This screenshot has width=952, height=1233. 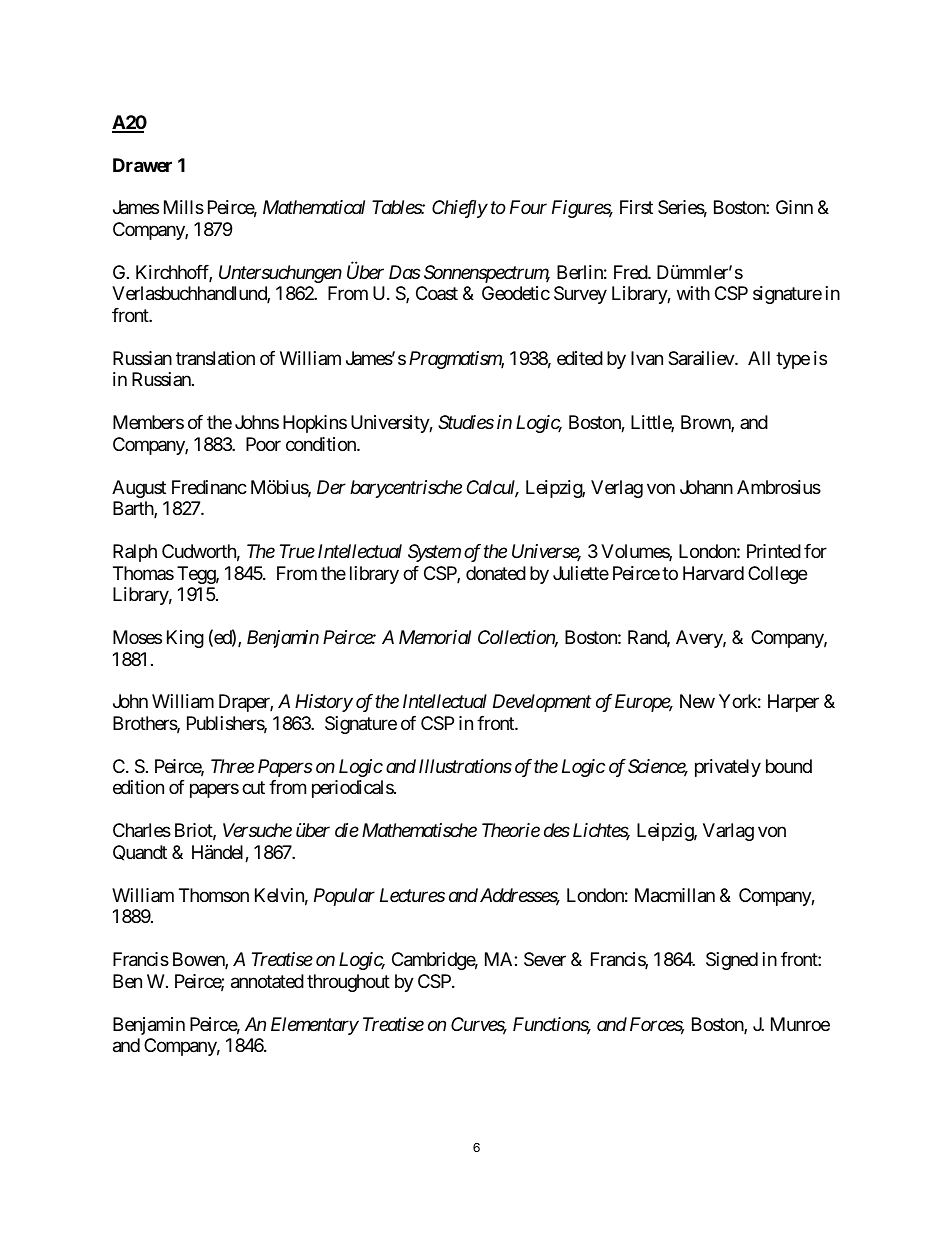 I want to click on donated, so click(x=496, y=573).
